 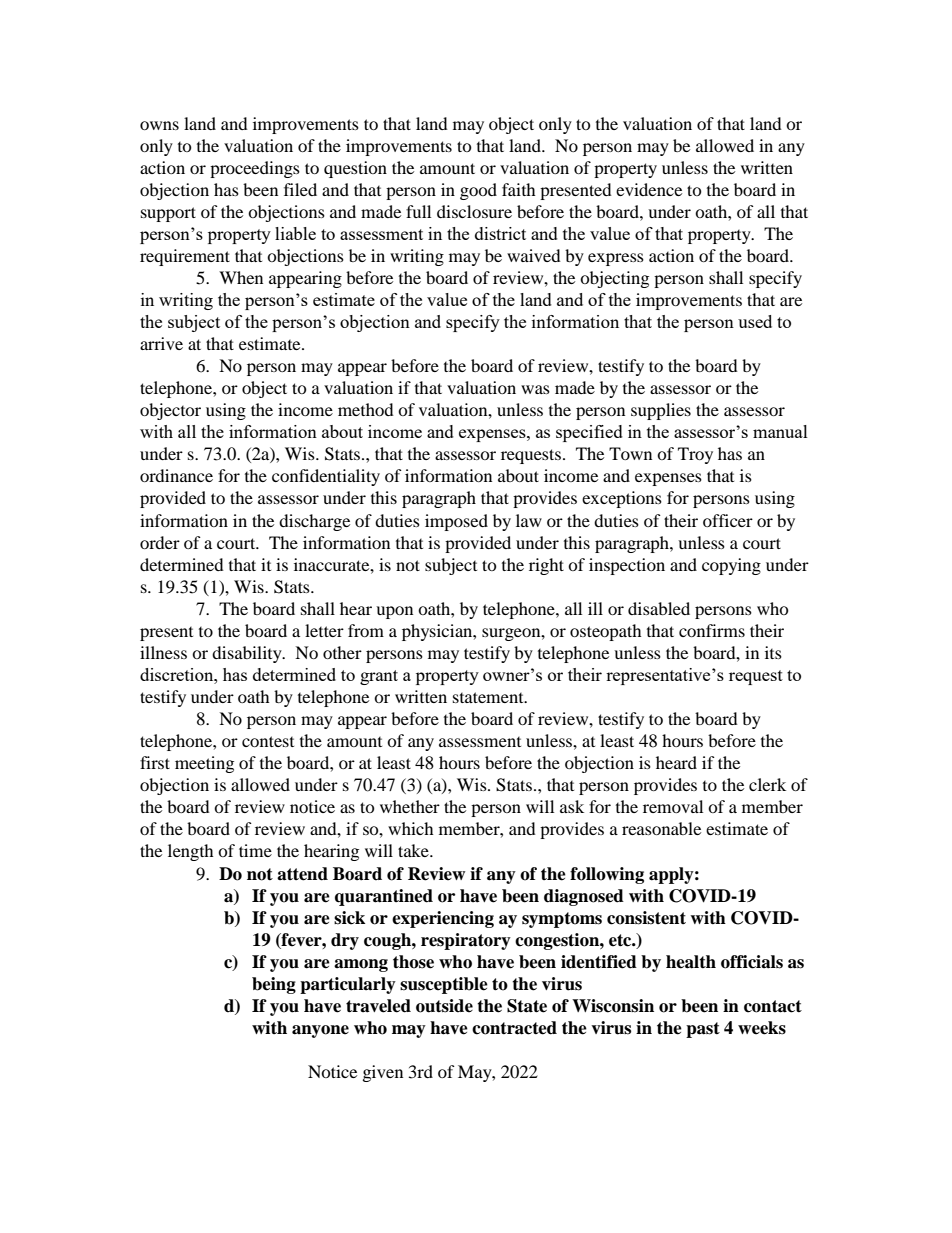 I want to click on imposed, so click(x=456, y=522).
